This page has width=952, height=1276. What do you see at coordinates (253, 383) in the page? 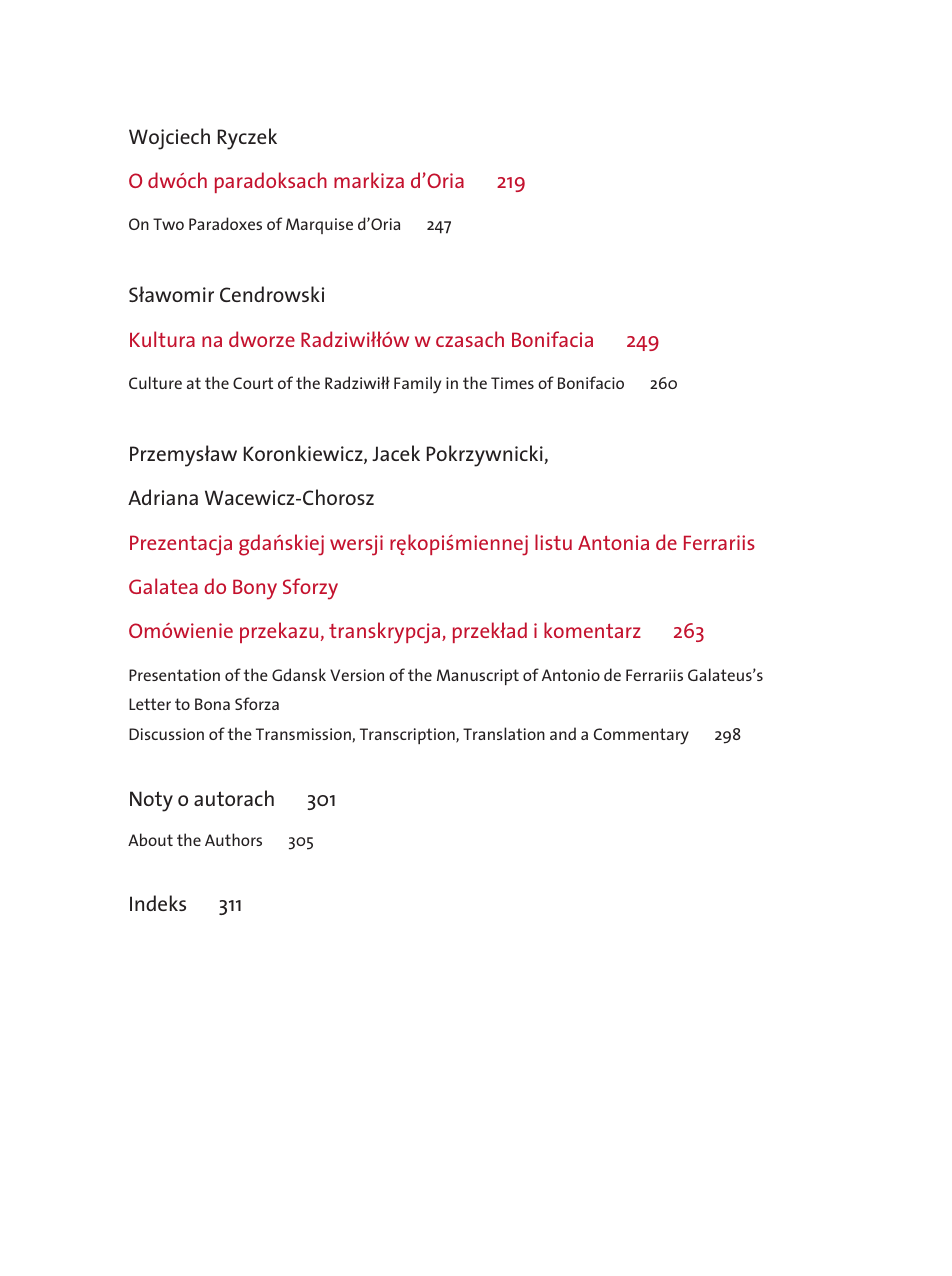
I see `Court` at bounding box center [253, 383].
